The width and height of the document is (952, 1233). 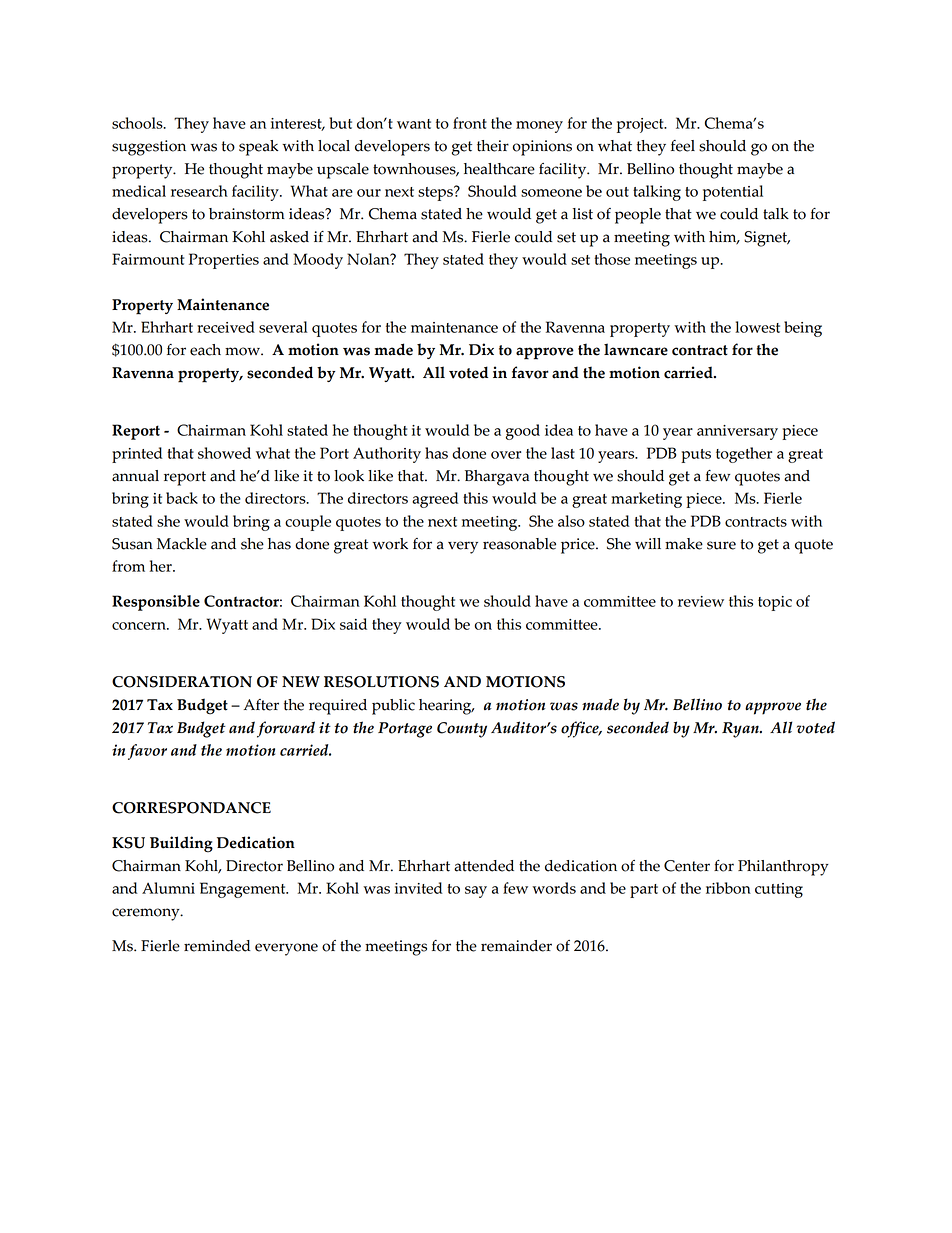 What do you see at coordinates (683, 146) in the document?
I see `feel` at bounding box center [683, 146].
